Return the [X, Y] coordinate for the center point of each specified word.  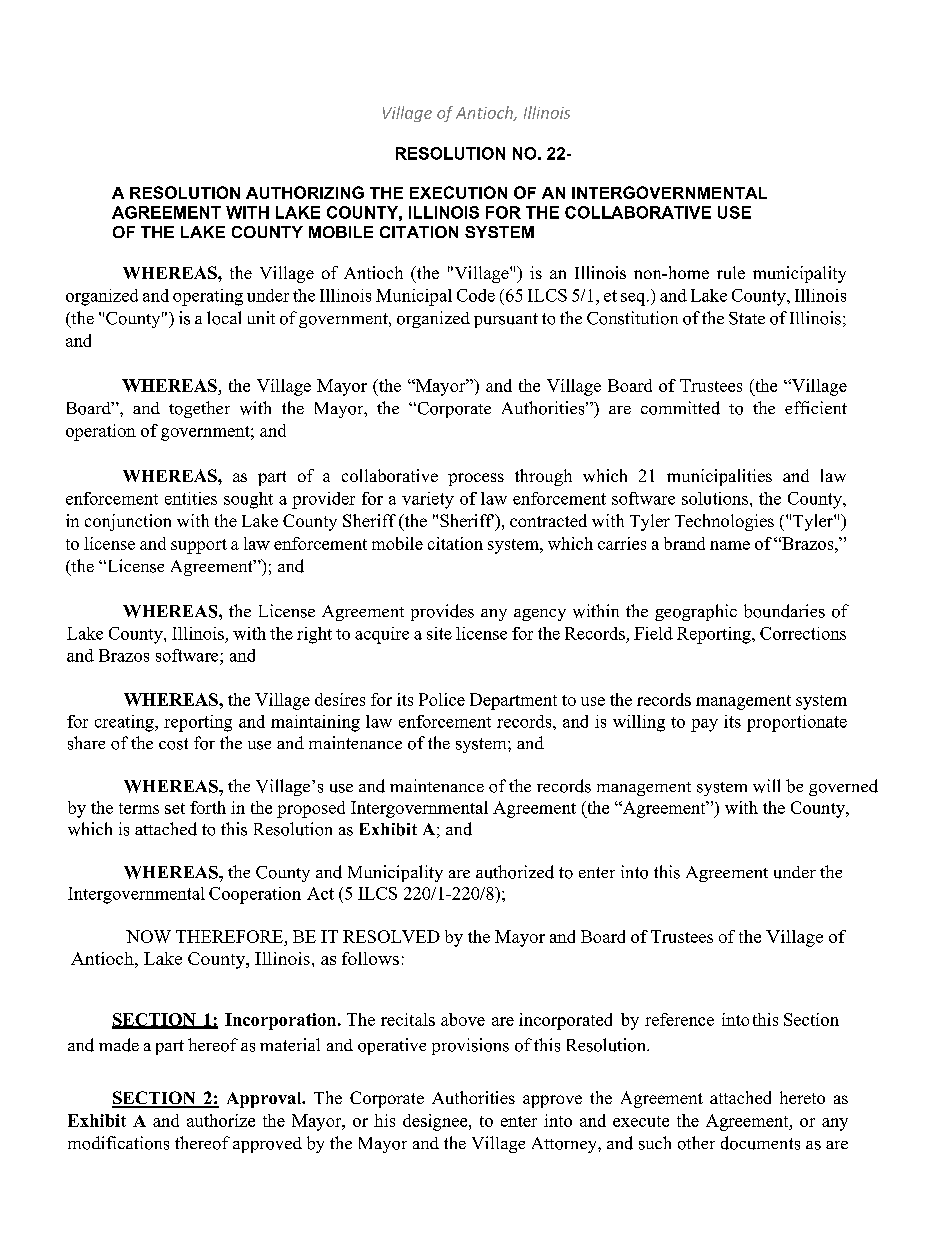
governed [843, 787]
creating [125, 723]
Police [442, 699]
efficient [816, 407]
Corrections [803, 633]
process [476, 479]
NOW [148, 936]
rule [731, 272]
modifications [118, 1143]
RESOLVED [391, 936]
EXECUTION [458, 192]
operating [208, 297]
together [199, 409]
